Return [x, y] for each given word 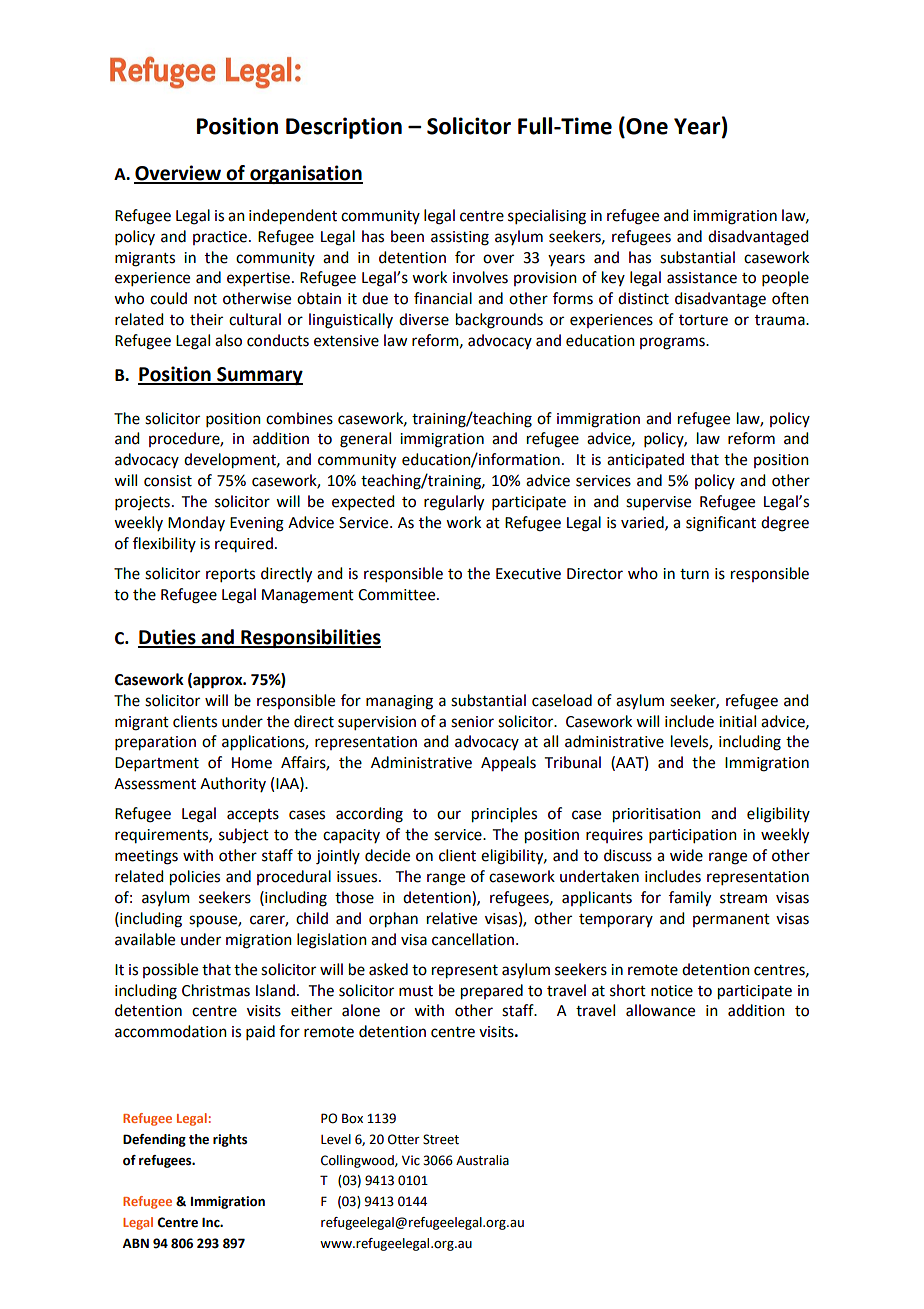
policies [195, 878]
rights [230, 1140]
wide [686, 855]
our [449, 815]
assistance [702, 278]
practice [220, 238]
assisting [460, 238]
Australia [482, 1160]
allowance [660, 1010]
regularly [454, 503]
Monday [196, 523]
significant [721, 524]
